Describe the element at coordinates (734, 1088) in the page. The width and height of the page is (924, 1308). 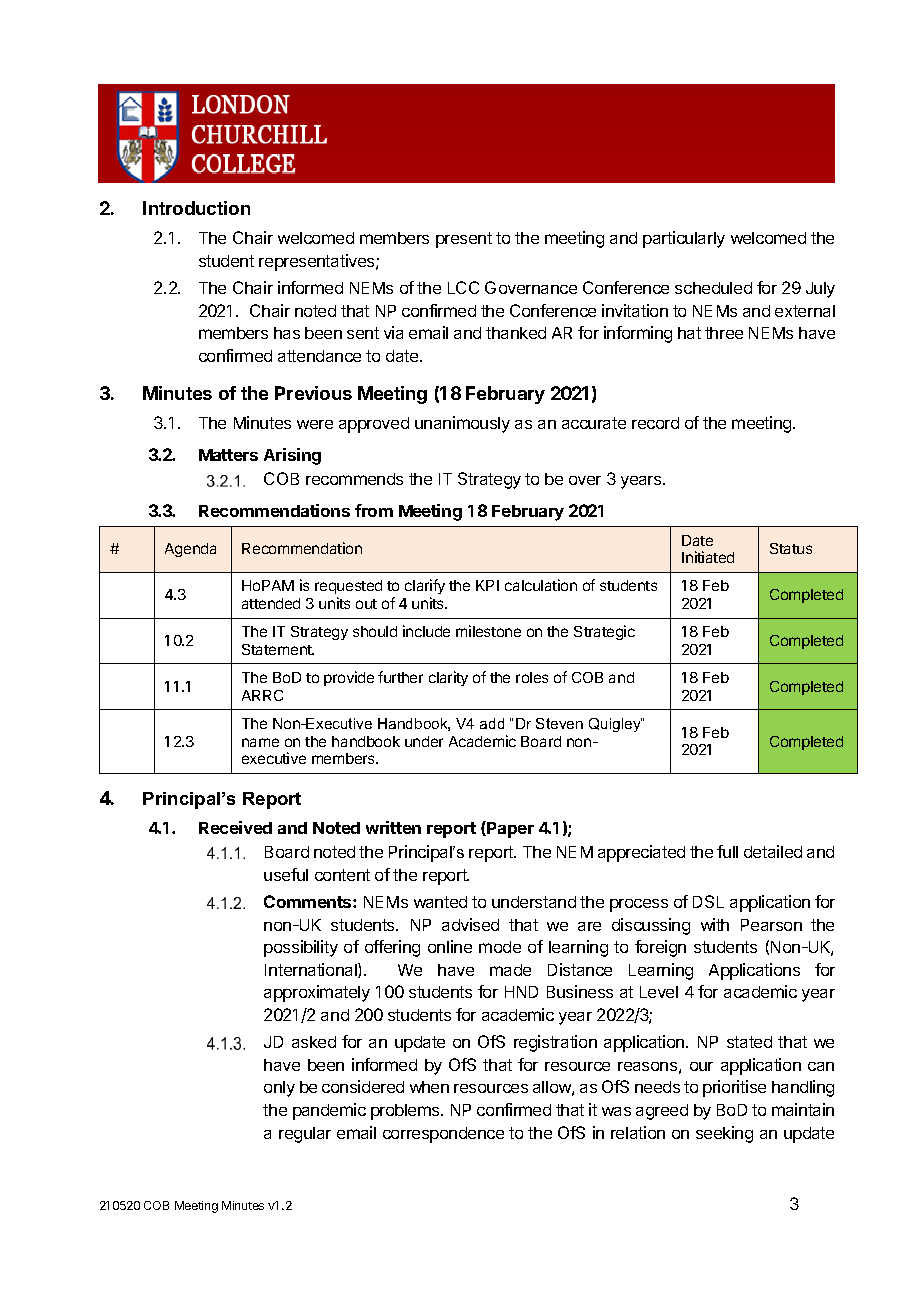
I see `prioritise` at that location.
